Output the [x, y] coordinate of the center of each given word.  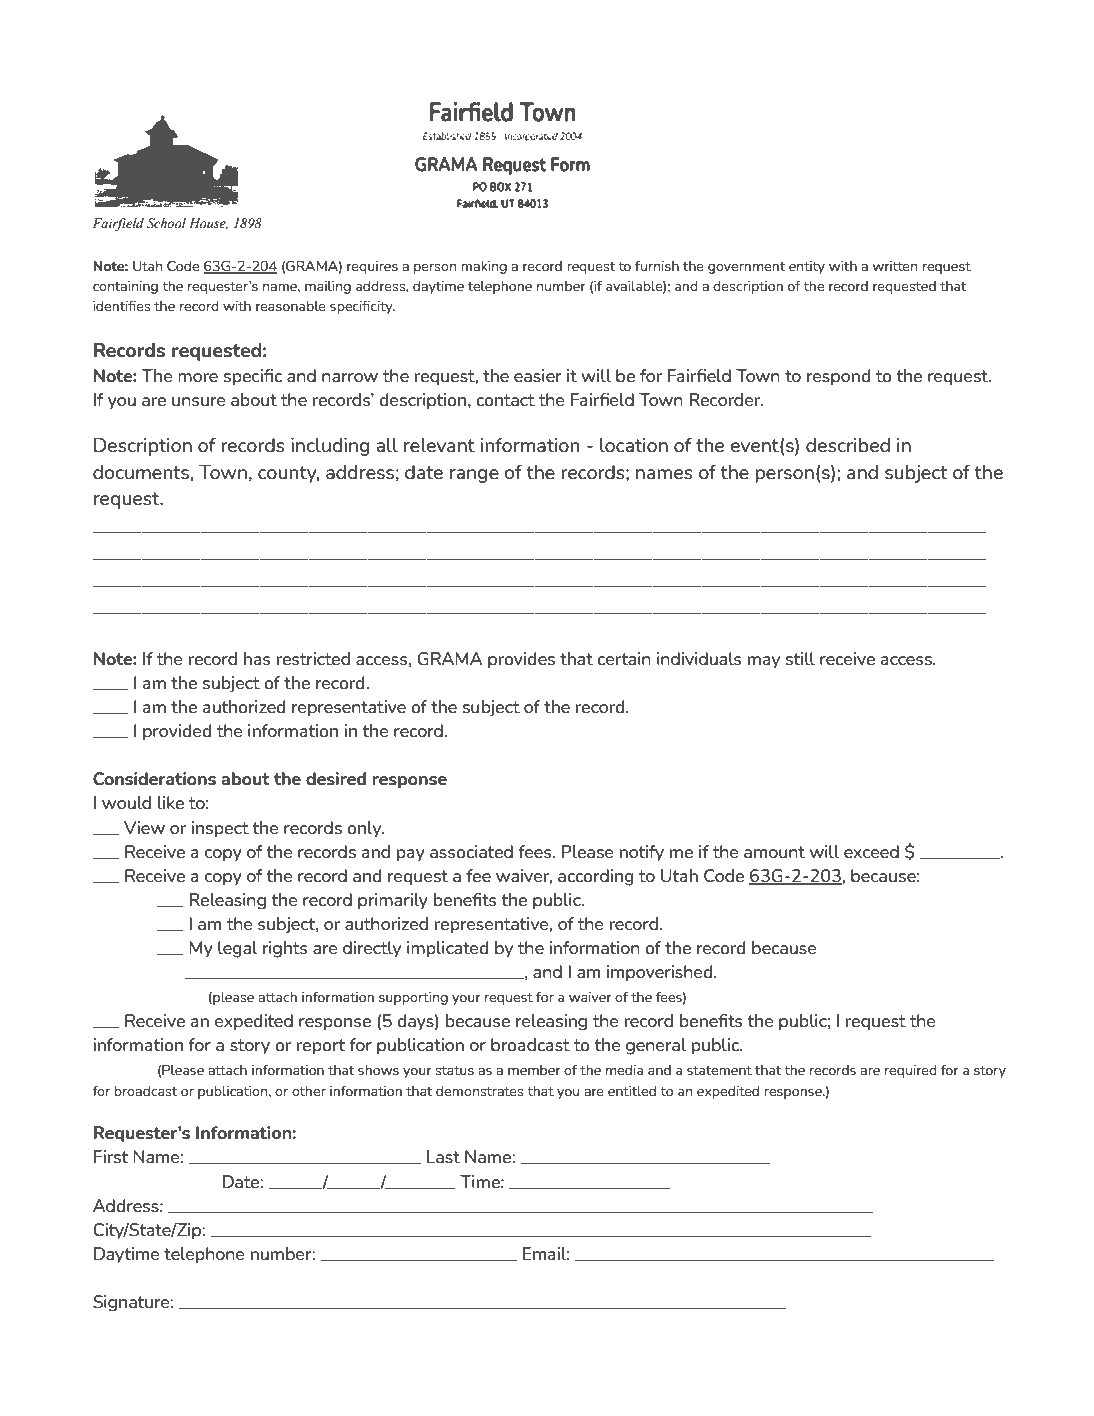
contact [505, 400]
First [111, 1156]
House [208, 224]
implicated [447, 949]
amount [774, 852]
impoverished [661, 973]
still [800, 658]
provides [521, 660]
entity [807, 267]
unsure [198, 401]
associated [471, 851]
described [848, 445]
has [257, 658]
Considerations [154, 778]
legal [238, 949]
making [484, 267]
